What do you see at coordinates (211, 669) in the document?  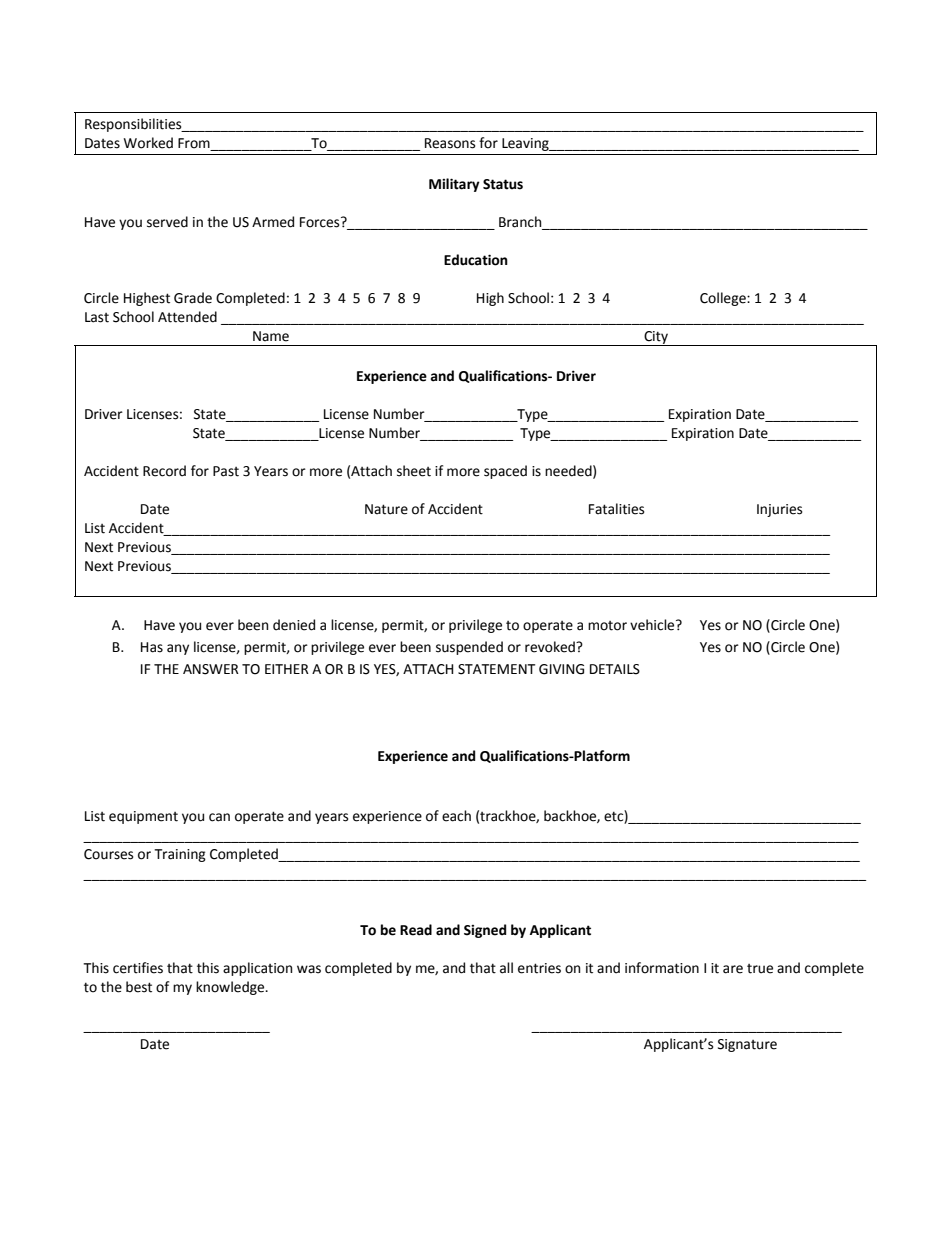 I see `ANSWER` at bounding box center [211, 669].
